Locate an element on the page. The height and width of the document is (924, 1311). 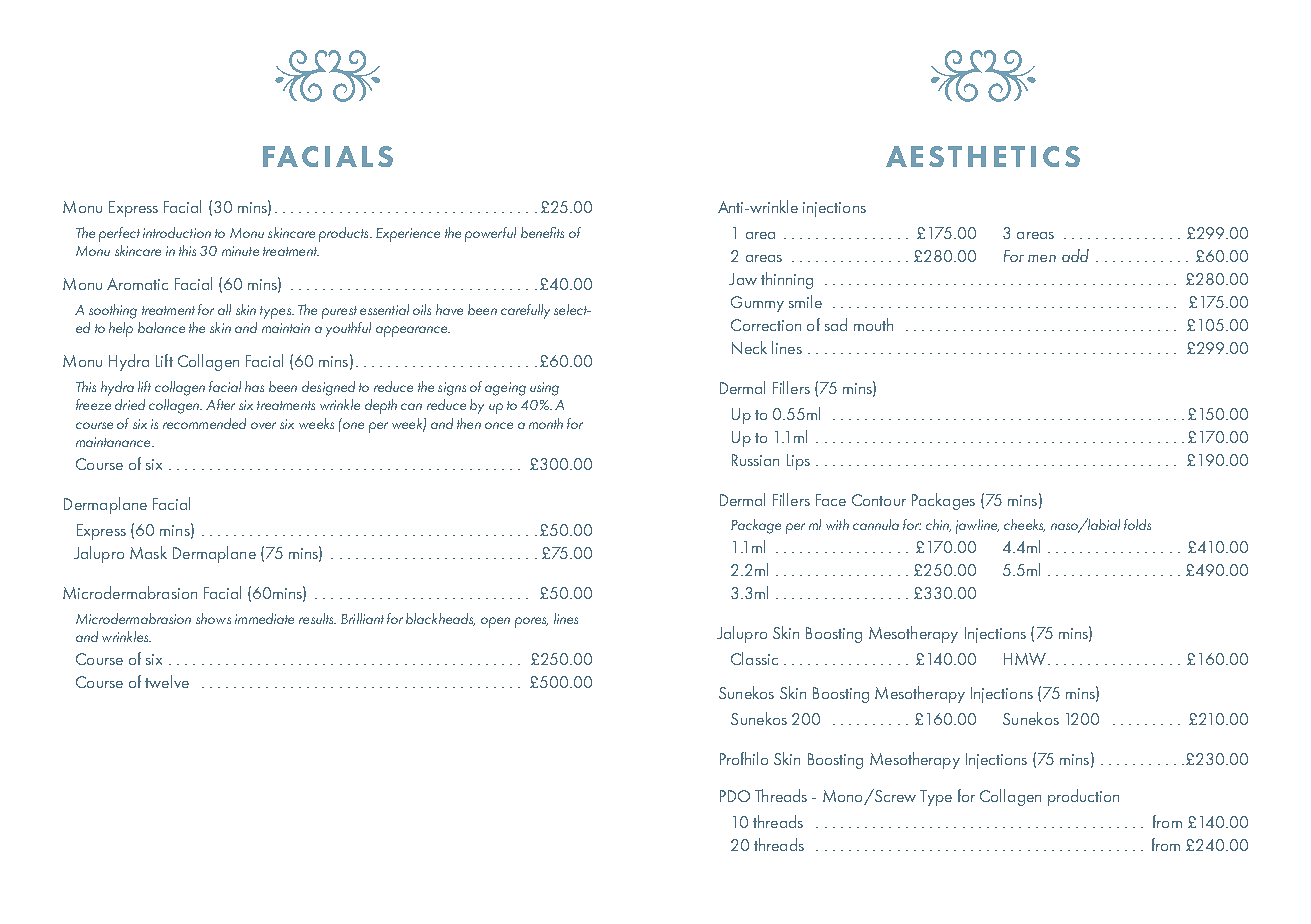
production is located at coordinates (1083, 797).
